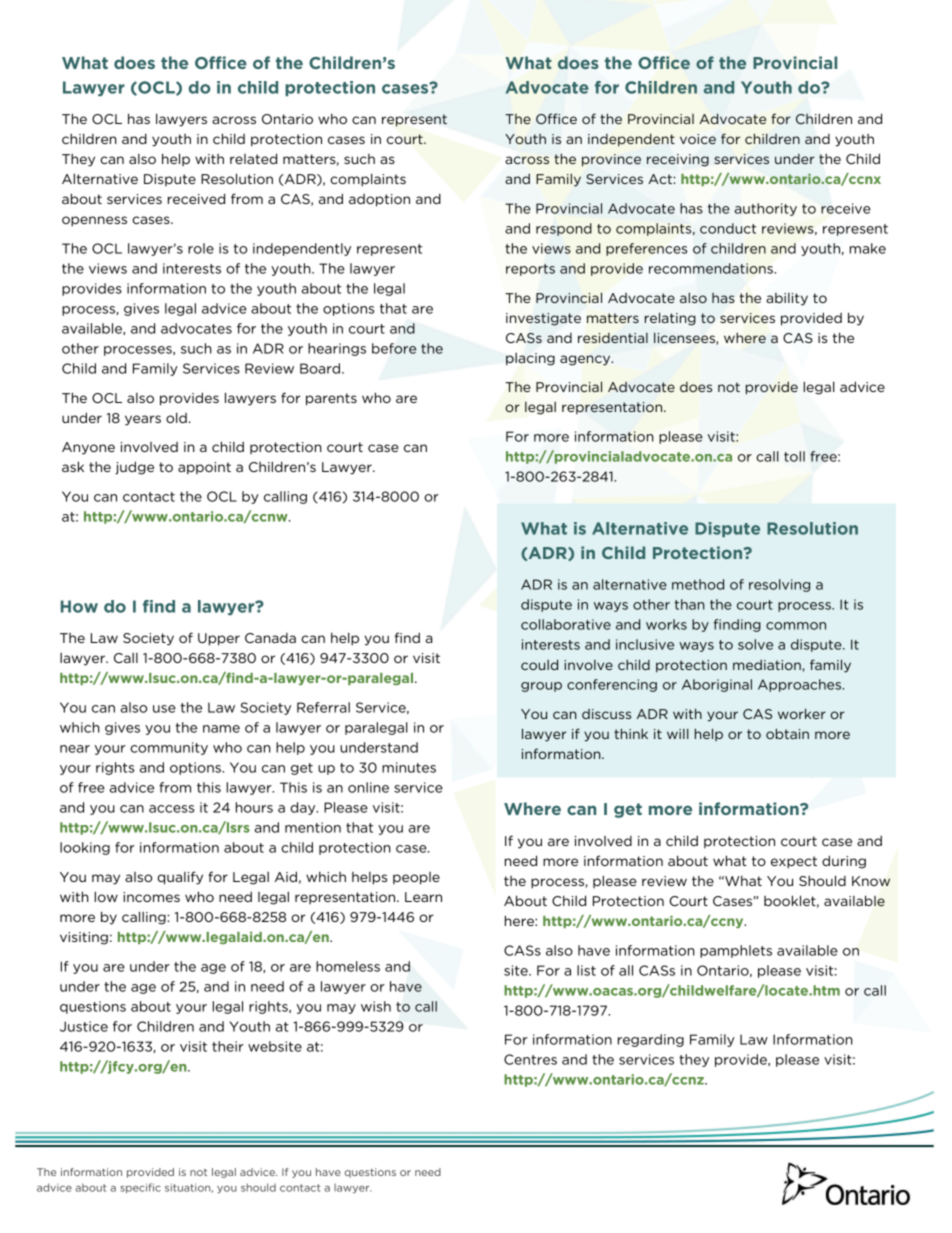  What do you see at coordinates (530, 1059) in the page?
I see `Centres` at bounding box center [530, 1059].
